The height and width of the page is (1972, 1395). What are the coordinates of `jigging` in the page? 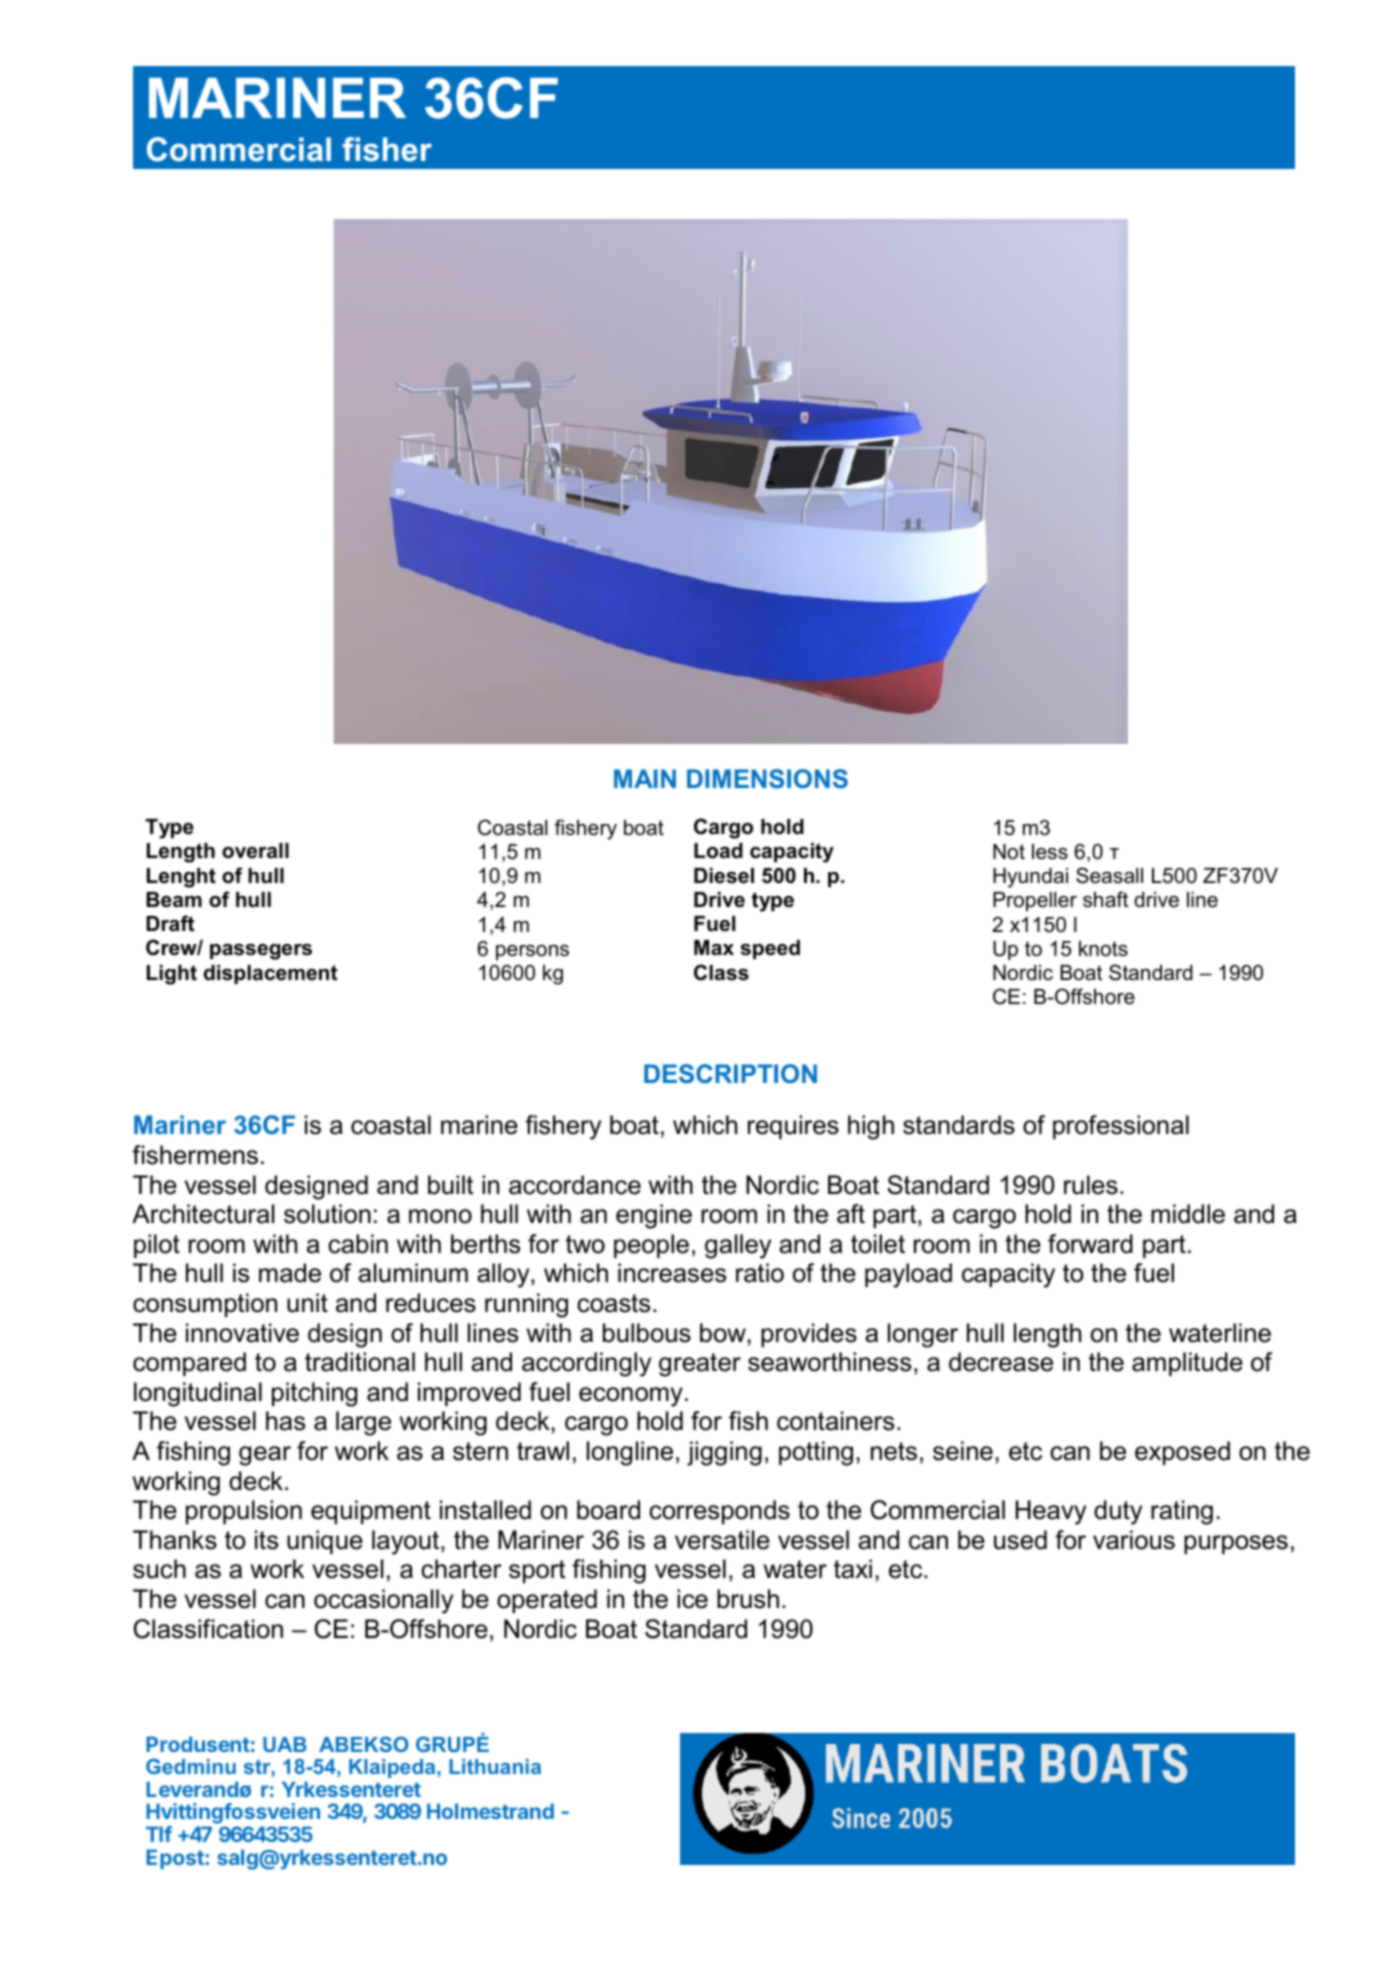 It's located at (724, 1453).
